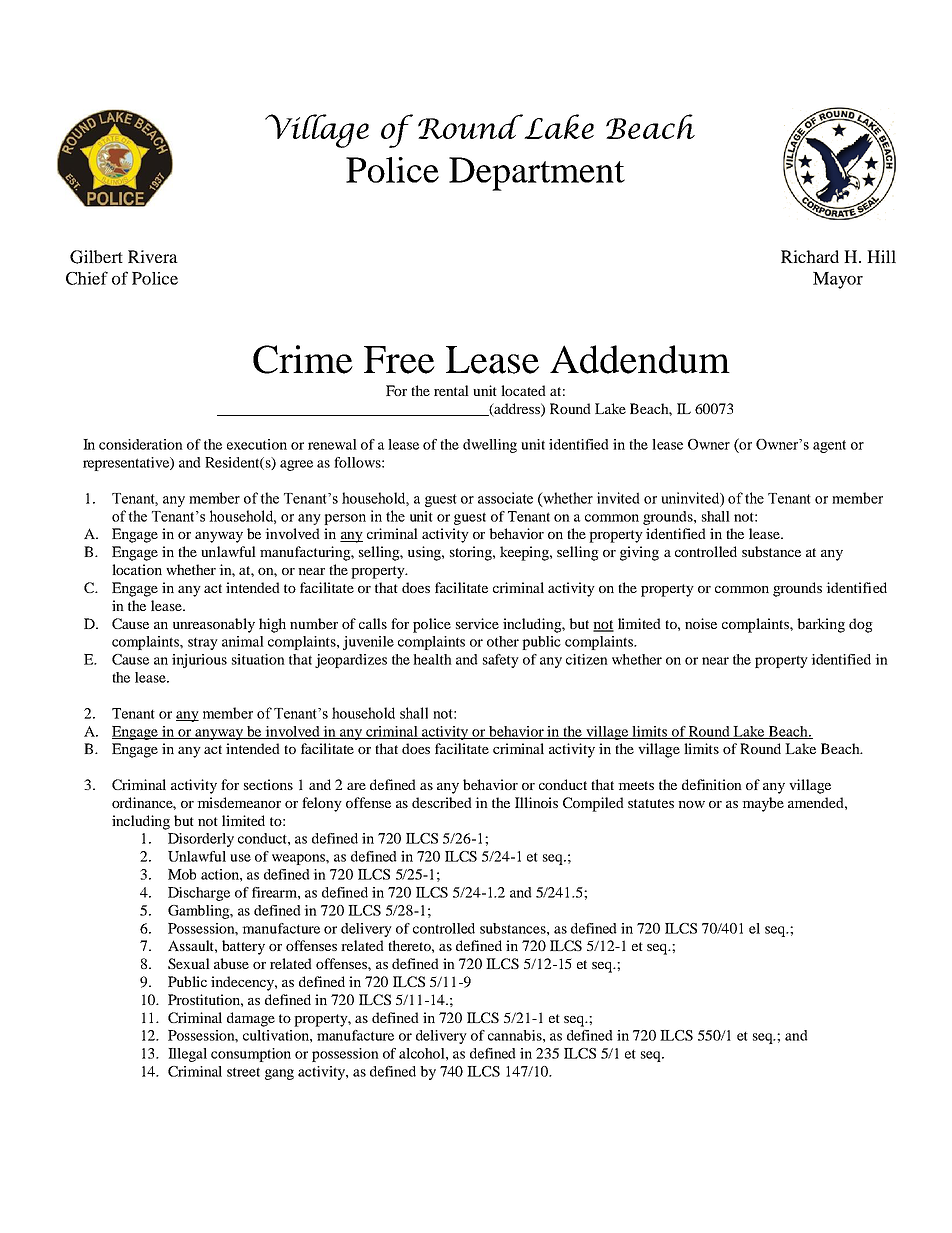 The image size is (952, 1233). What do you see at coordinates (810, 256) in the screenshot?
I see `Richard` at bounding box center [810, 256].
